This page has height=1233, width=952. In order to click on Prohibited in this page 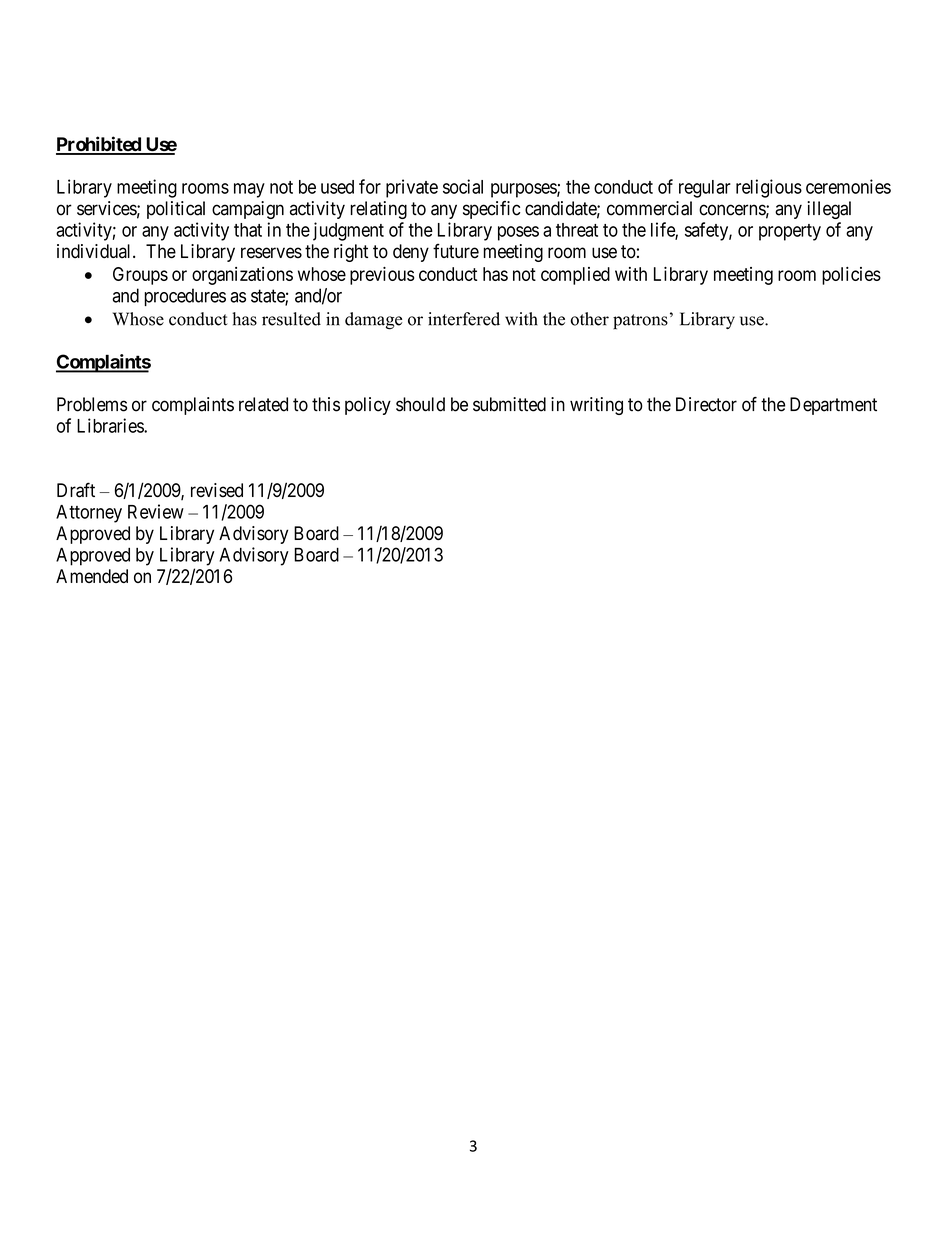, I will do `click(99, 145)`.
